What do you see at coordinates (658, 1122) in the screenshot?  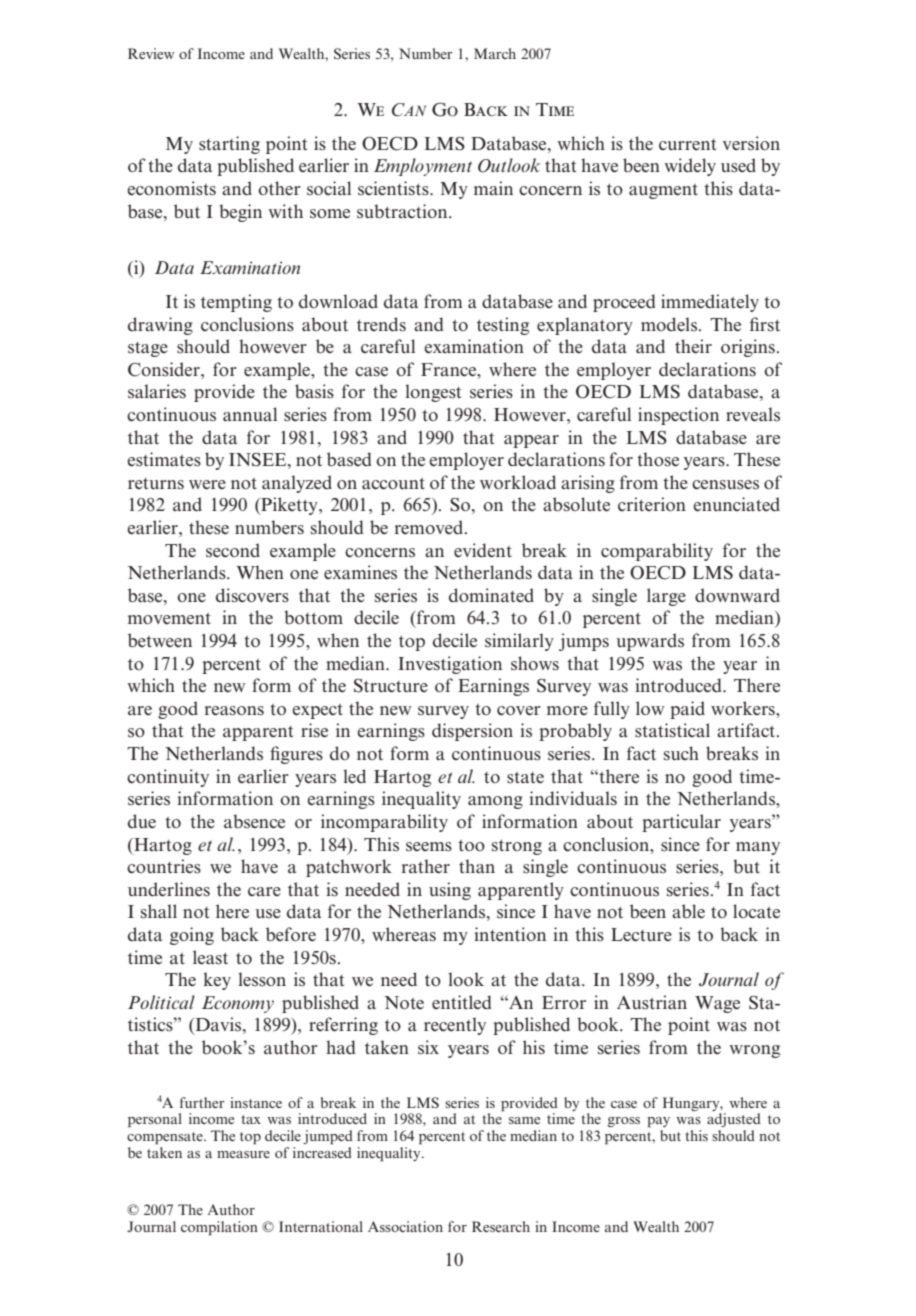 I see `pay` at bounding box center [658, 1122].
